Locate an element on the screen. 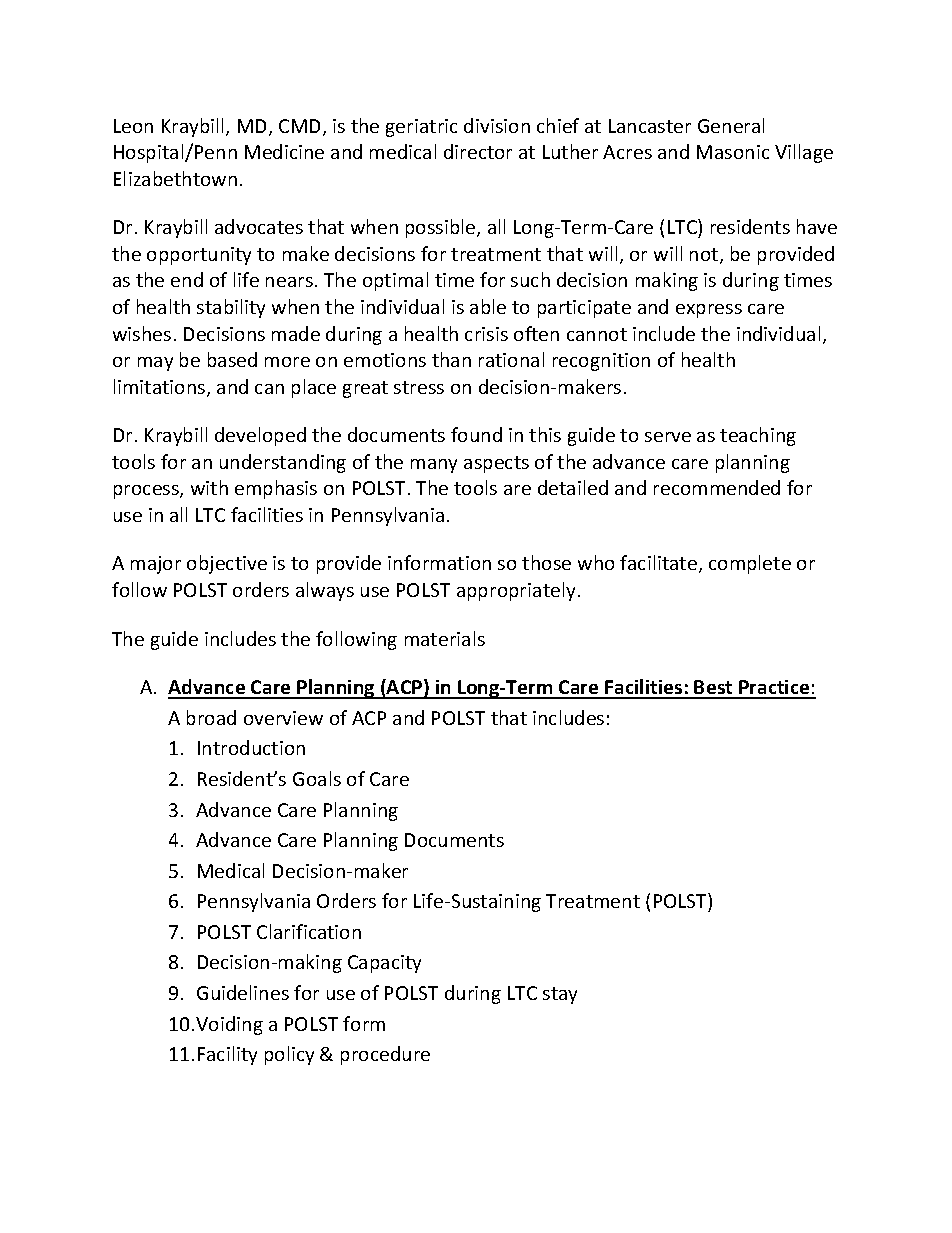 The image size is (952, 1233). stay is located at coordinates (560, 995).
